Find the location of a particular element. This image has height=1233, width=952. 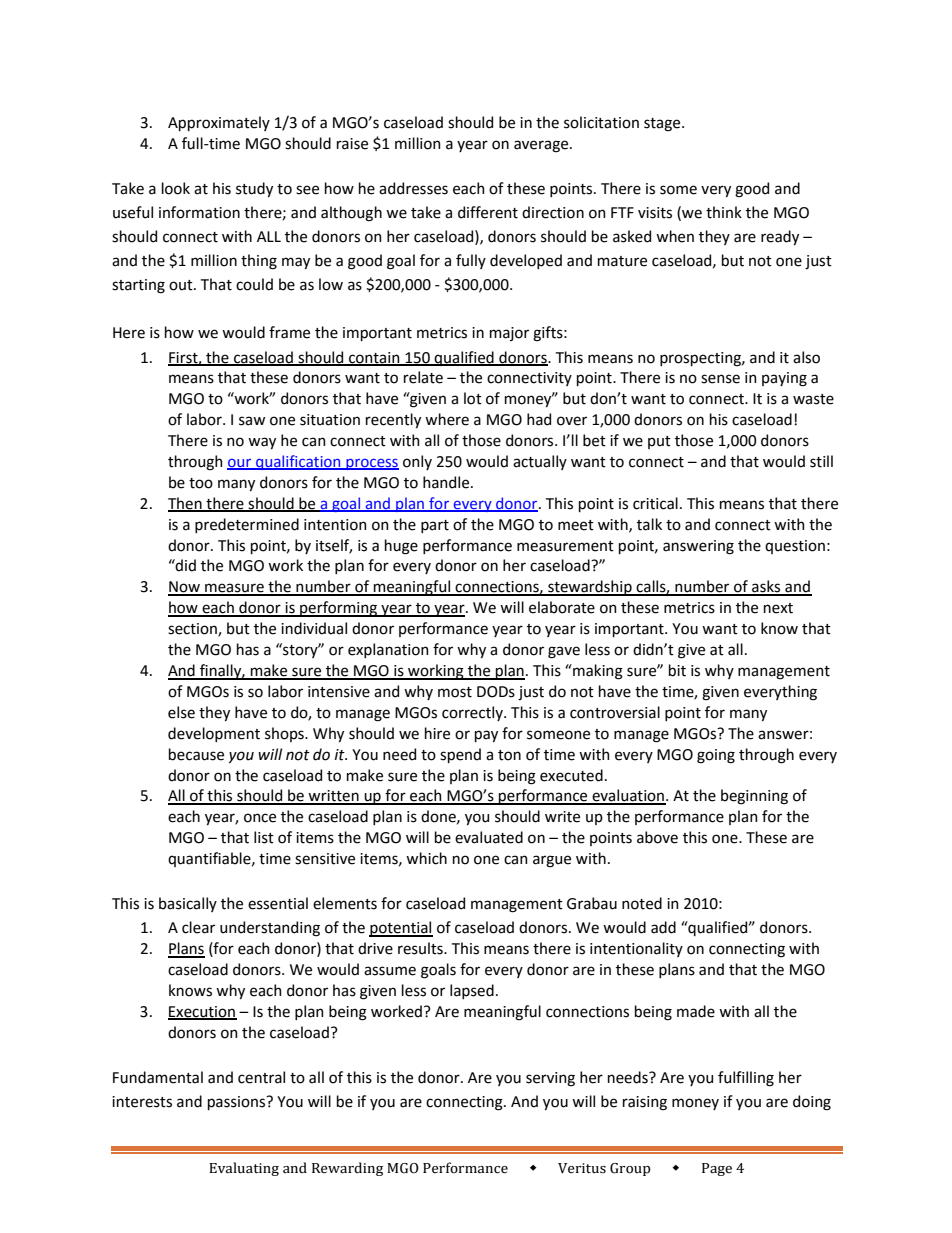

average is located at coordinates (542, 146).
